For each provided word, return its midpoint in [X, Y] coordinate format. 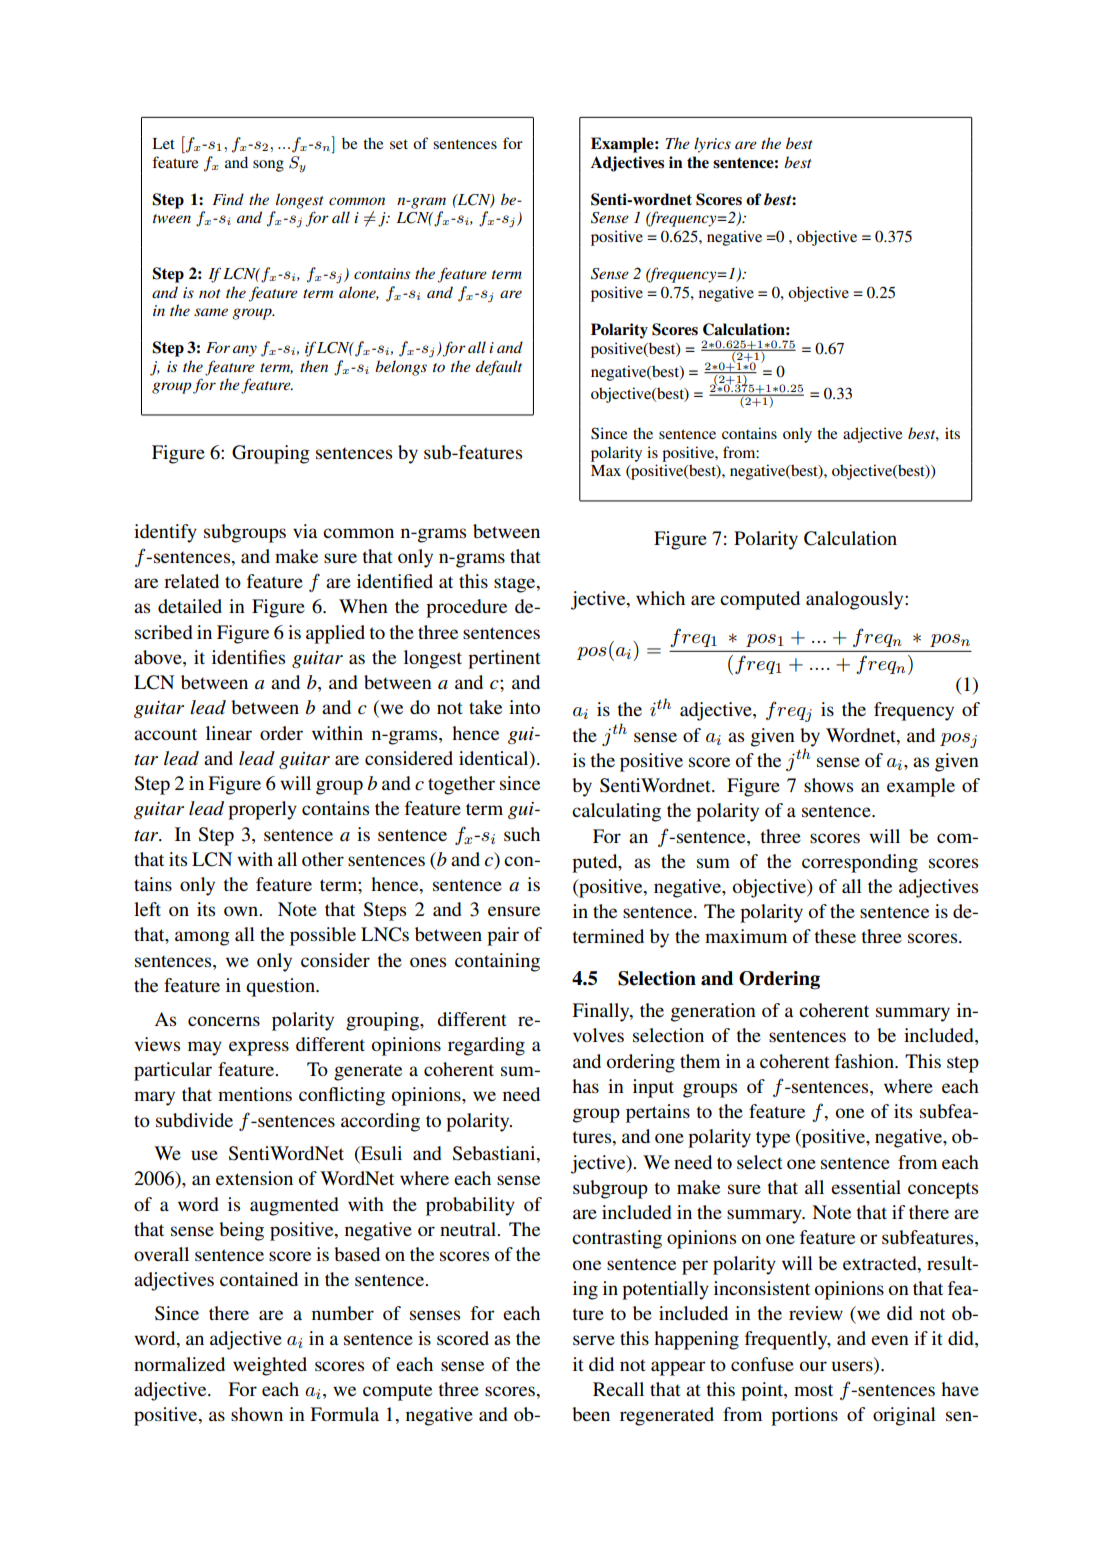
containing [497, 962]
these [835, 936]
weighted [270, 1366]
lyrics [712, 145]
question [281, 987]
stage [516, 584]
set [399, 144]
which [660, 598]
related [191, 581]
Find [228, 199]
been [591, 1414]
